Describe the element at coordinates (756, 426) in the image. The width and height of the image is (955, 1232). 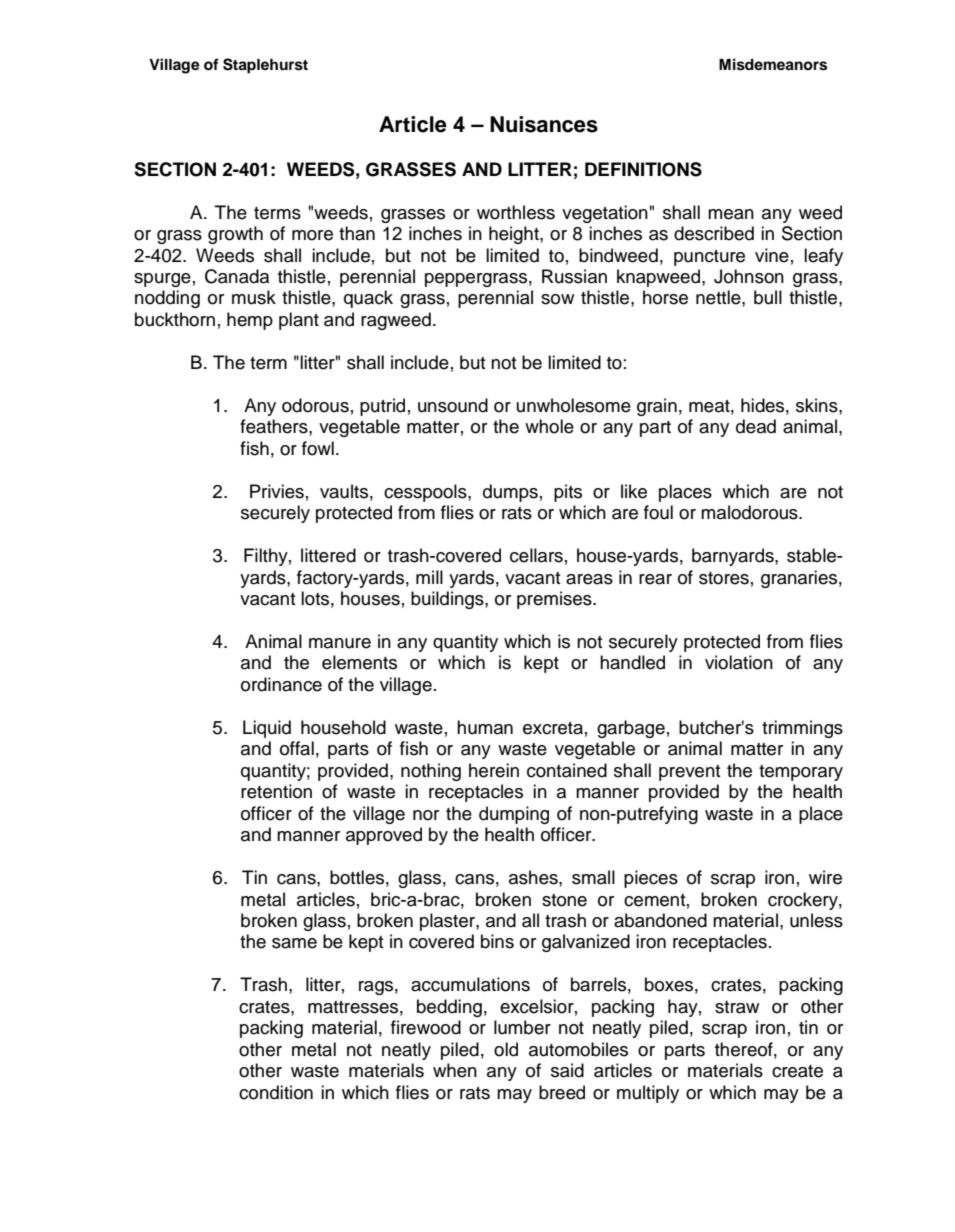
I see `dead` at that location.
